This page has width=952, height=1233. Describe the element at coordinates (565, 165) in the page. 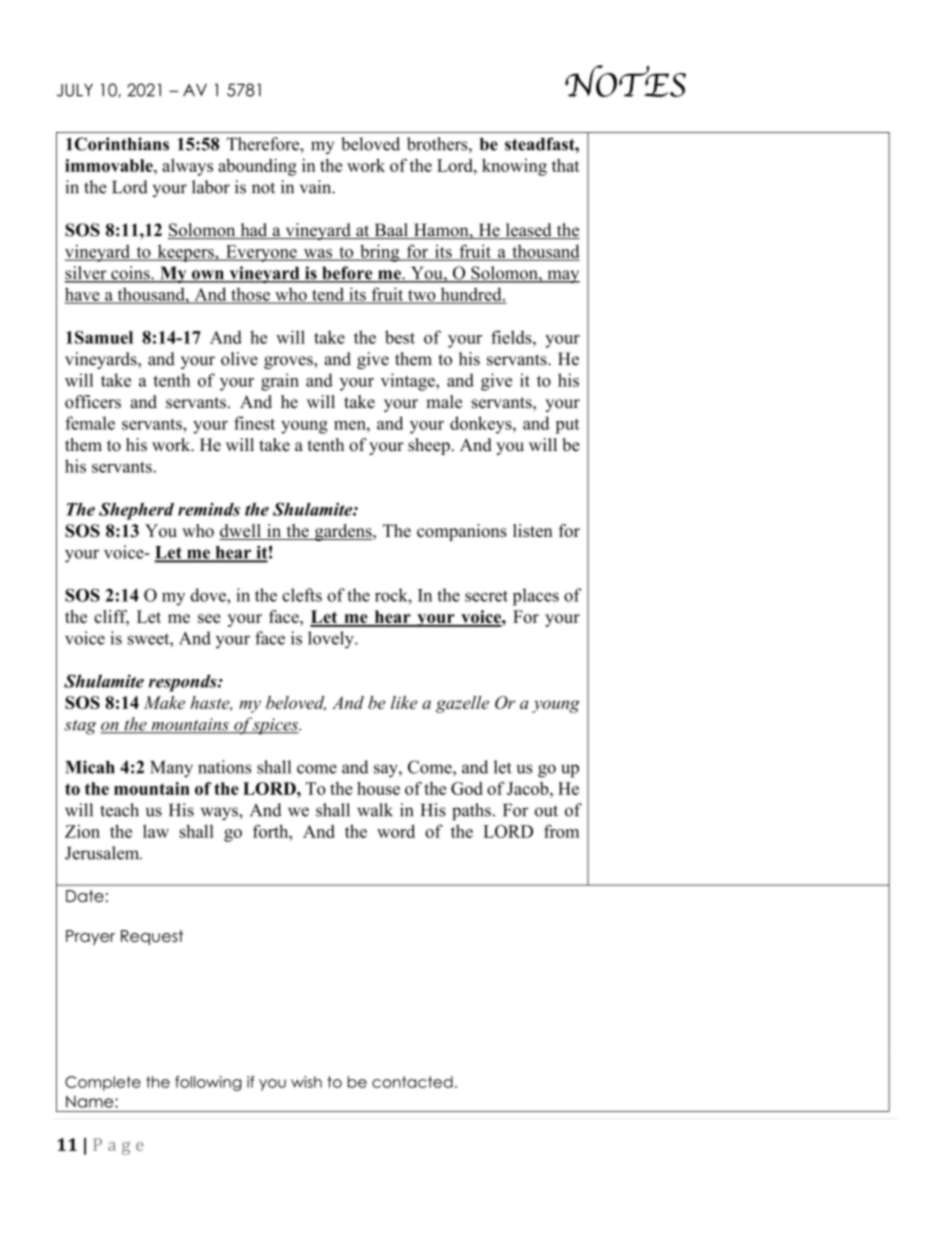

I see `that` at that location.
